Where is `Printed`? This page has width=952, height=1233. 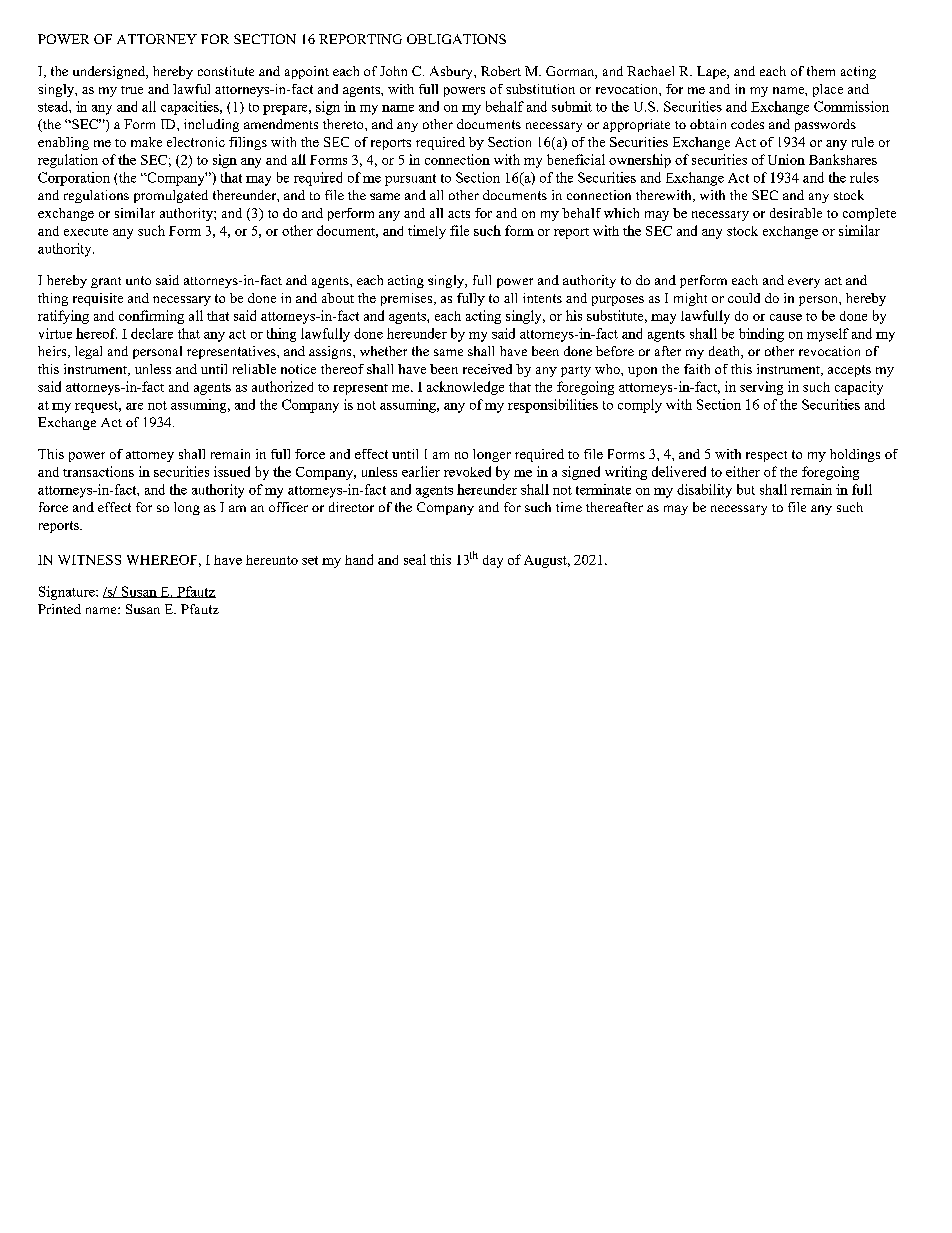 Printed is located at coordinates (59, 609).
